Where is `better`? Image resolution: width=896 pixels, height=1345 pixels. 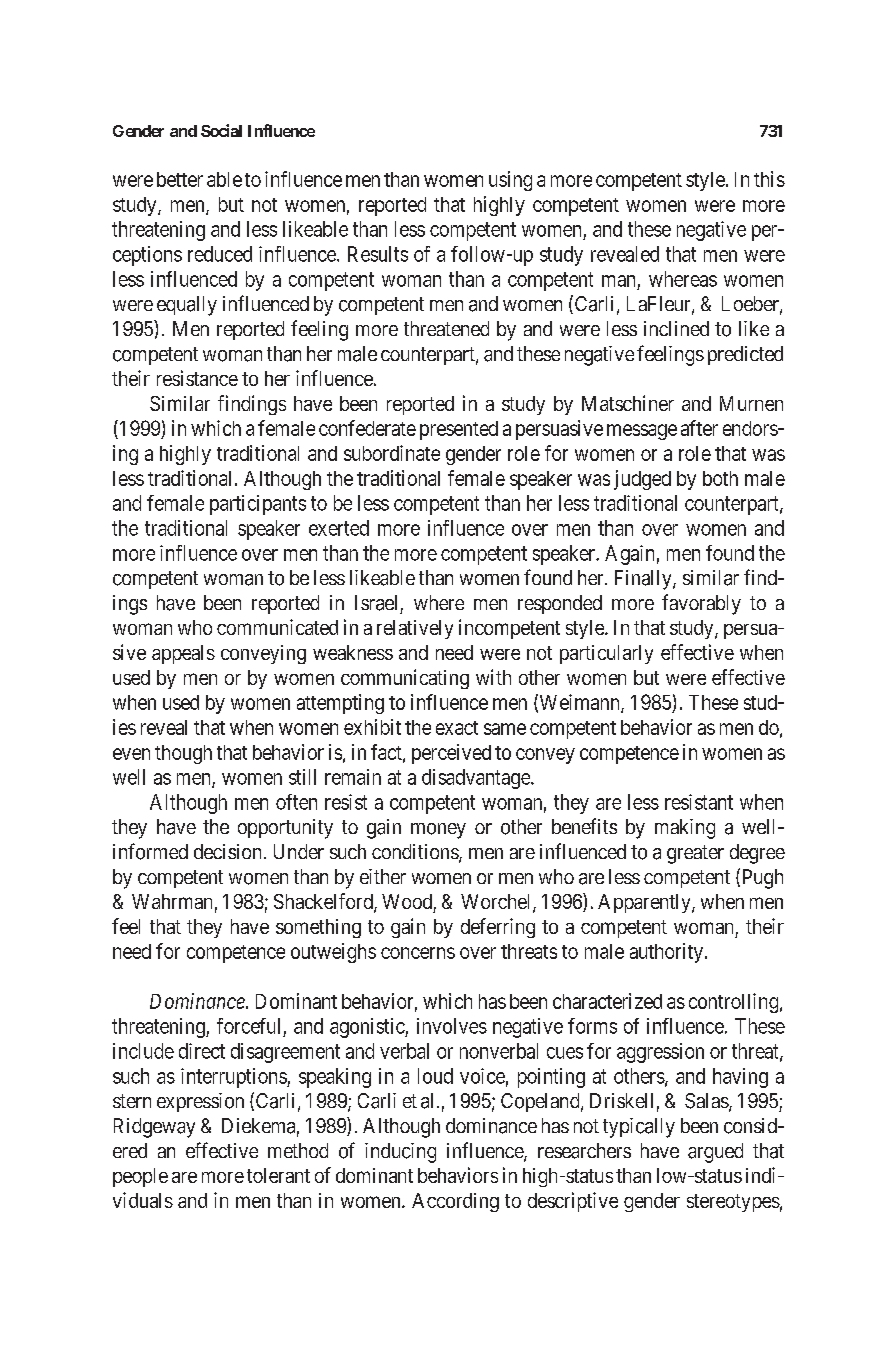 better is located at coordinates (180, 179).
